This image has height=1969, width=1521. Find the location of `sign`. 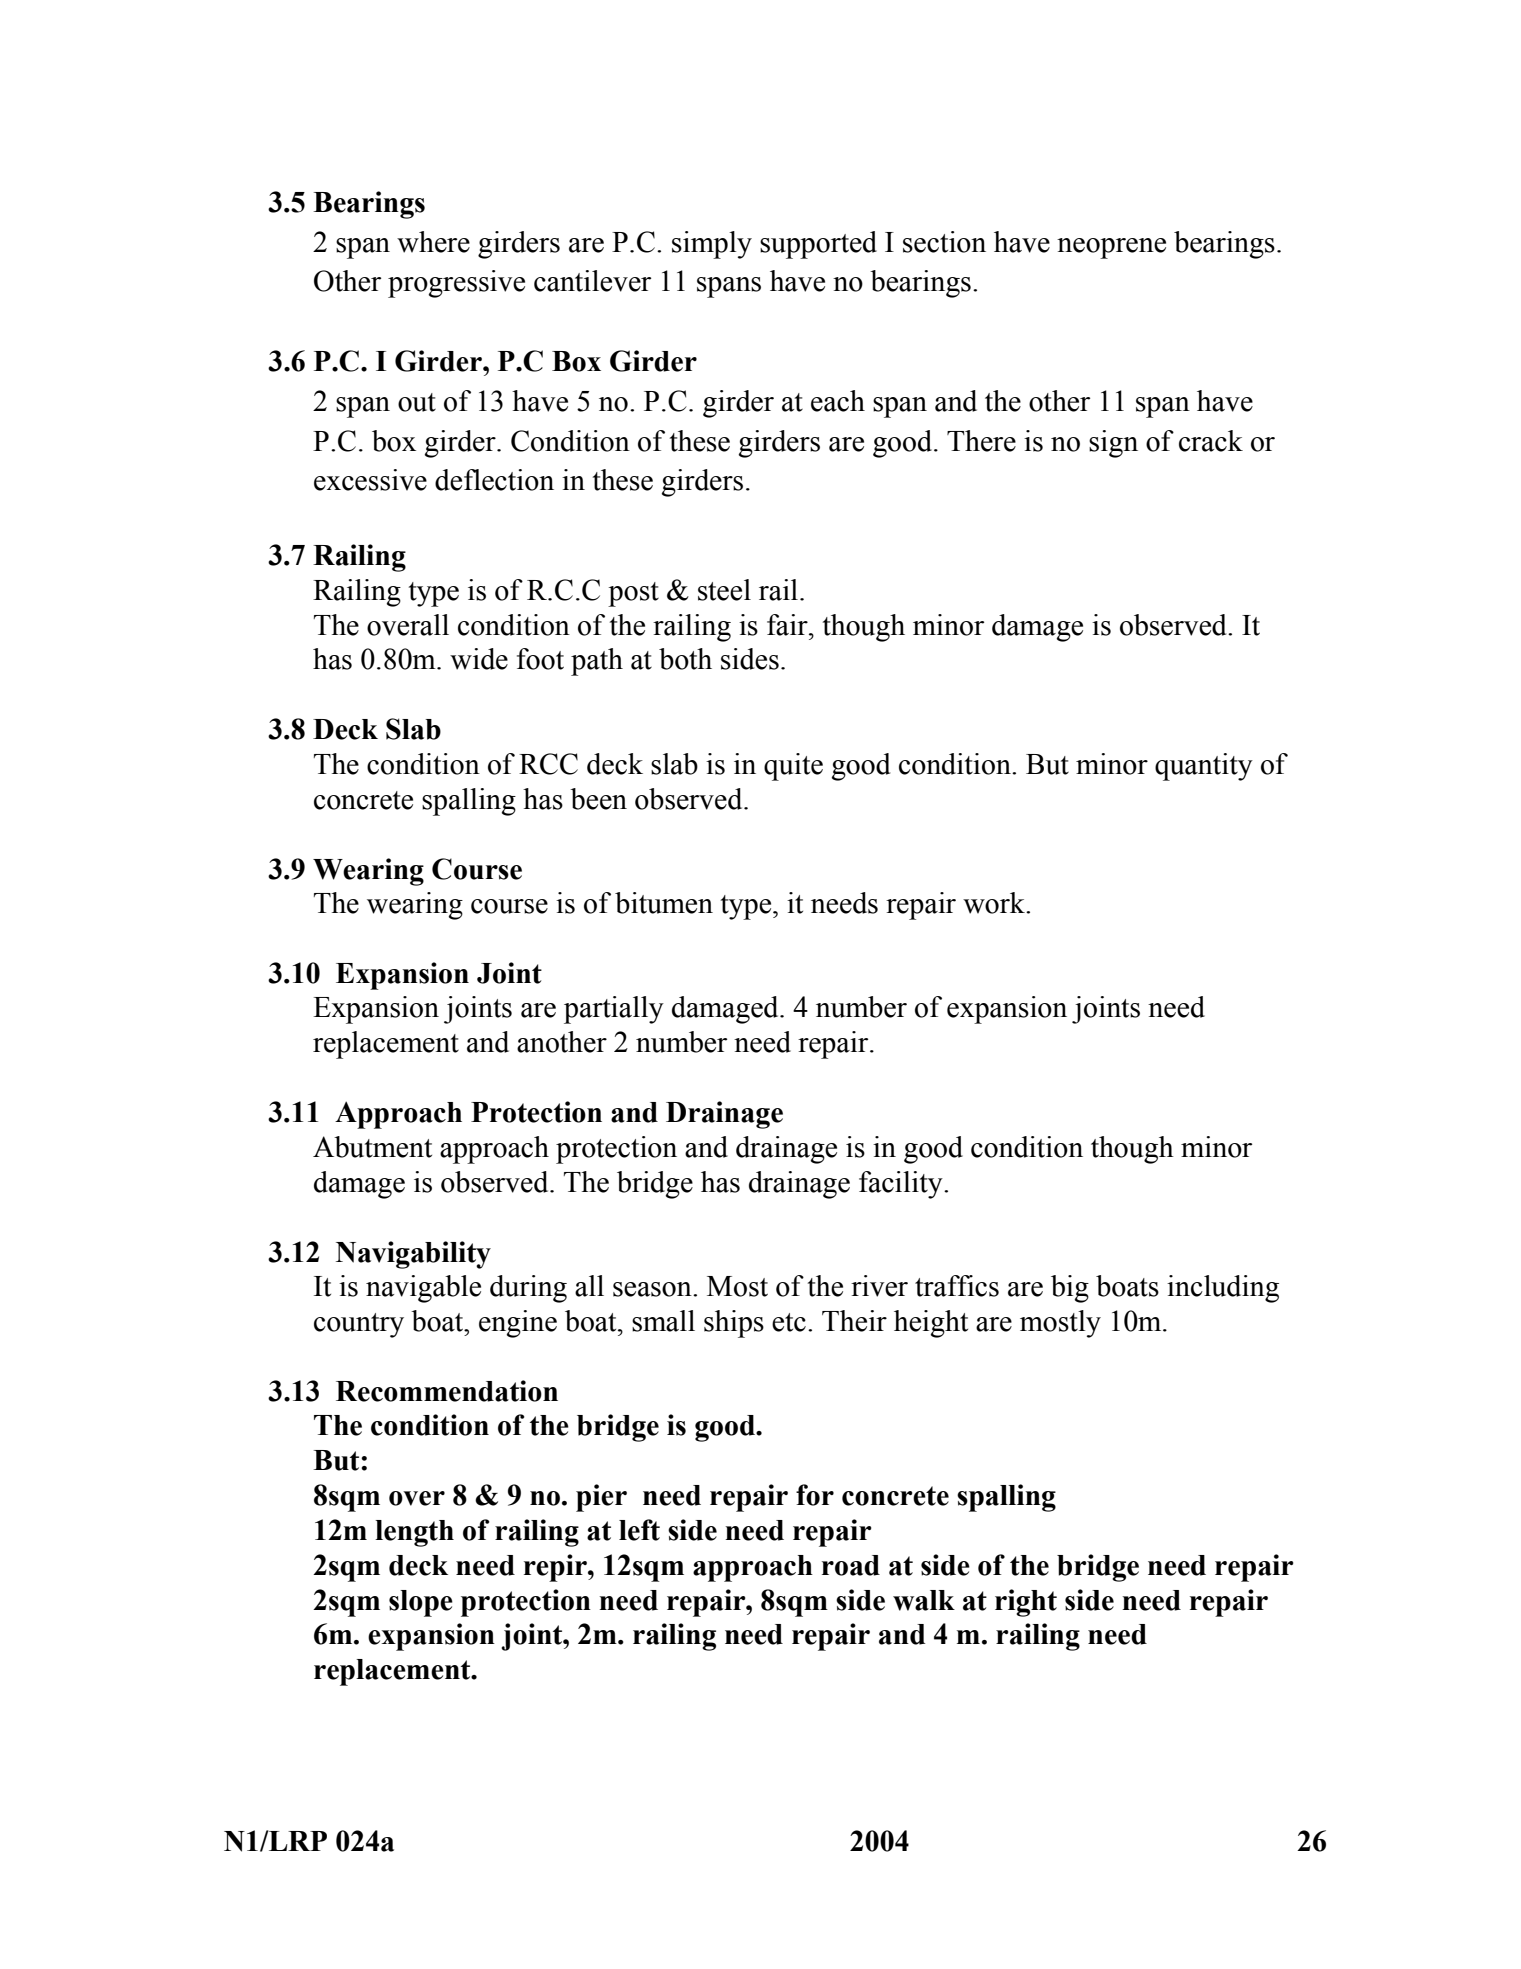

sign is located at coordinates (1113, 444).
